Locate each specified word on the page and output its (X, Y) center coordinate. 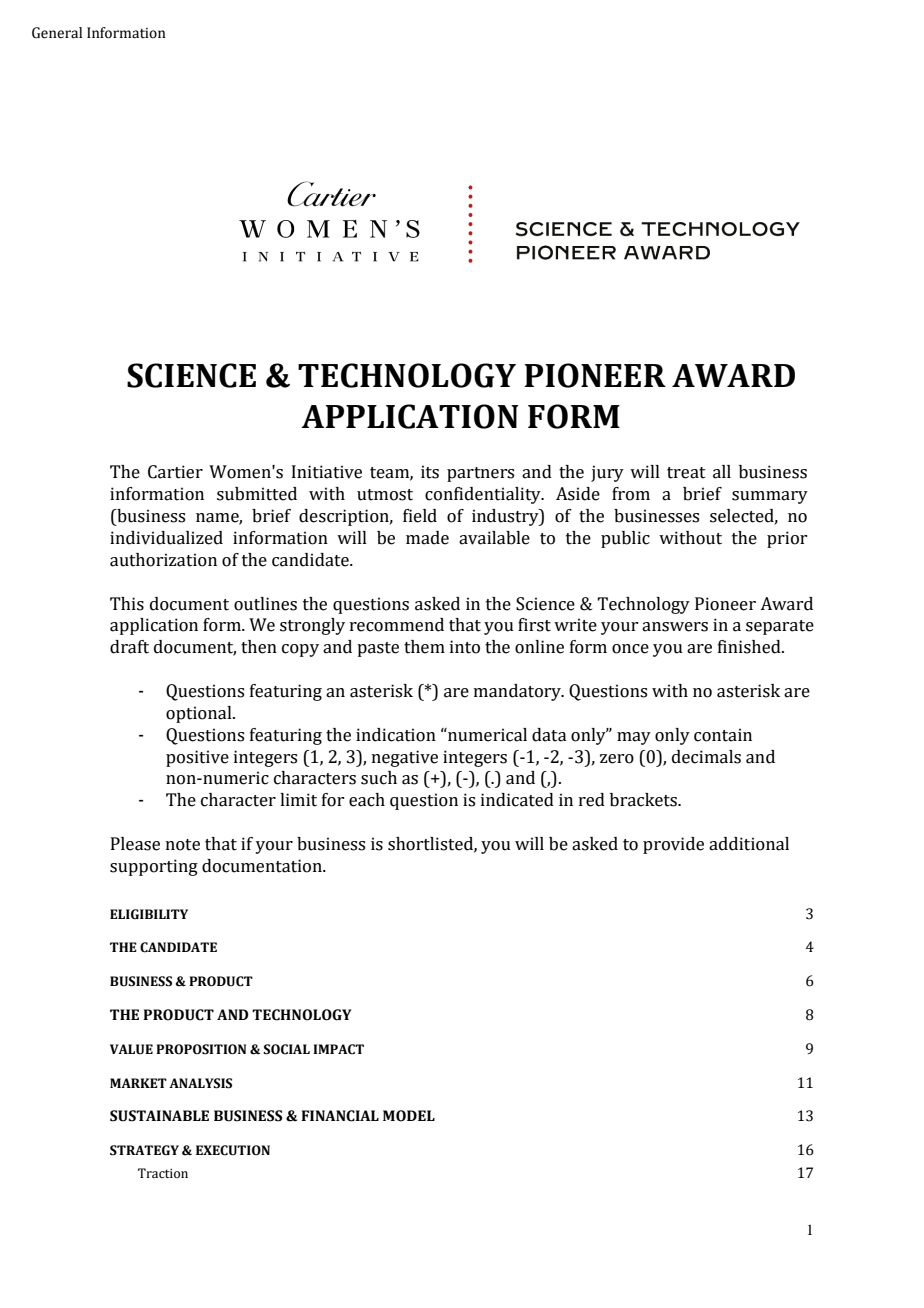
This (127, 604)
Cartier (175, 472)
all (722, 472)
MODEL (409, 1116)
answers (675, 627)
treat (686, 473)
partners (480, 474)
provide (673, 845)
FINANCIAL (340, 1116)
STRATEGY (144, 1150)
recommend (397, 625)
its (430, 472)
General (57, 33)
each (367, 800)
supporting (154, 867)
